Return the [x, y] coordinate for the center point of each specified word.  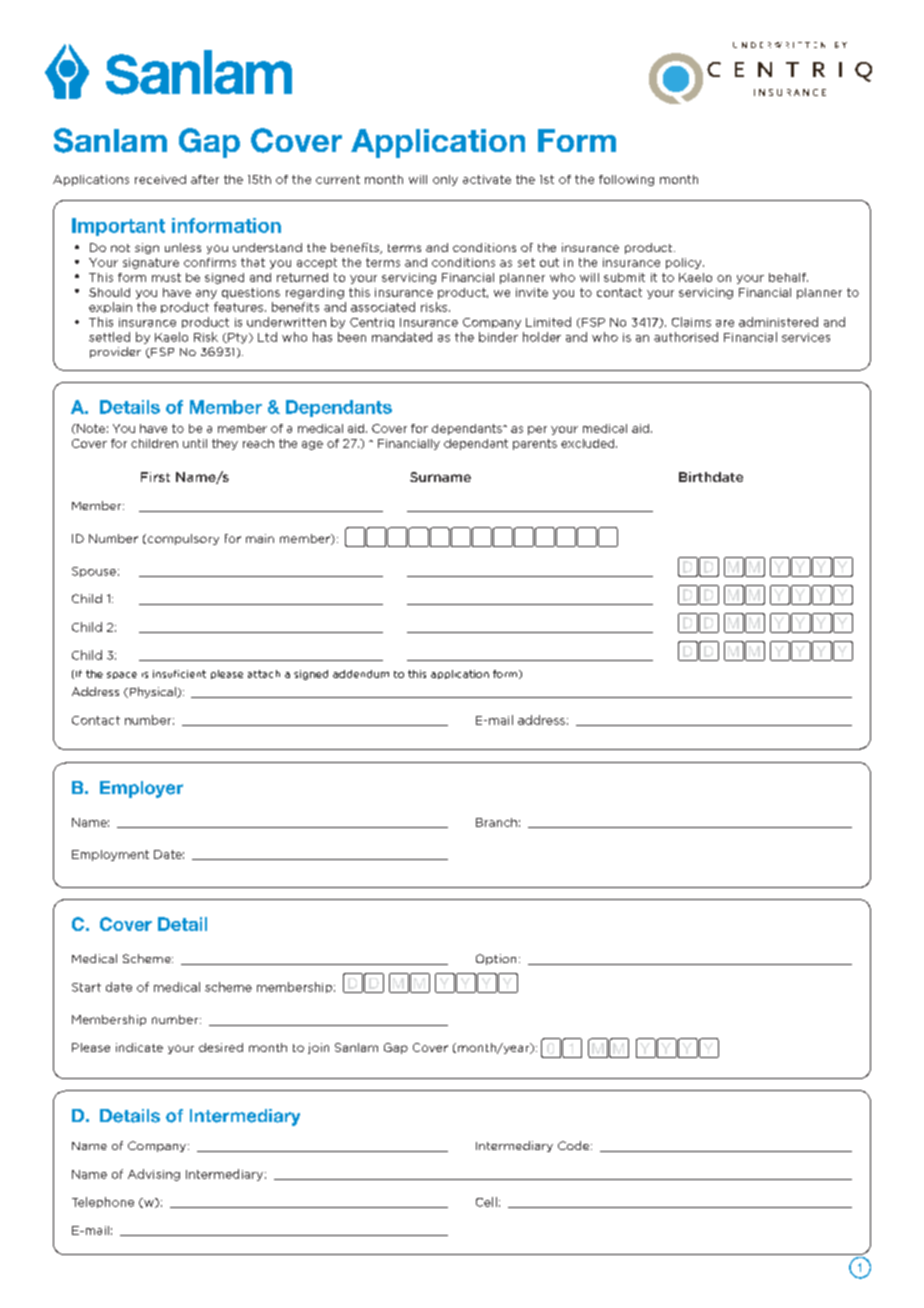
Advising [154, 1175]
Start [86, 987]
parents [535, 444]
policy [685, 263]
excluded [589, 443]
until [195, 443]
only [445, 180]
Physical [152, 692]
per [537, 430]
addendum [361, 674]
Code [575, 1145]
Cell [486, 1202]
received [160, 179]
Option [496, 959]
